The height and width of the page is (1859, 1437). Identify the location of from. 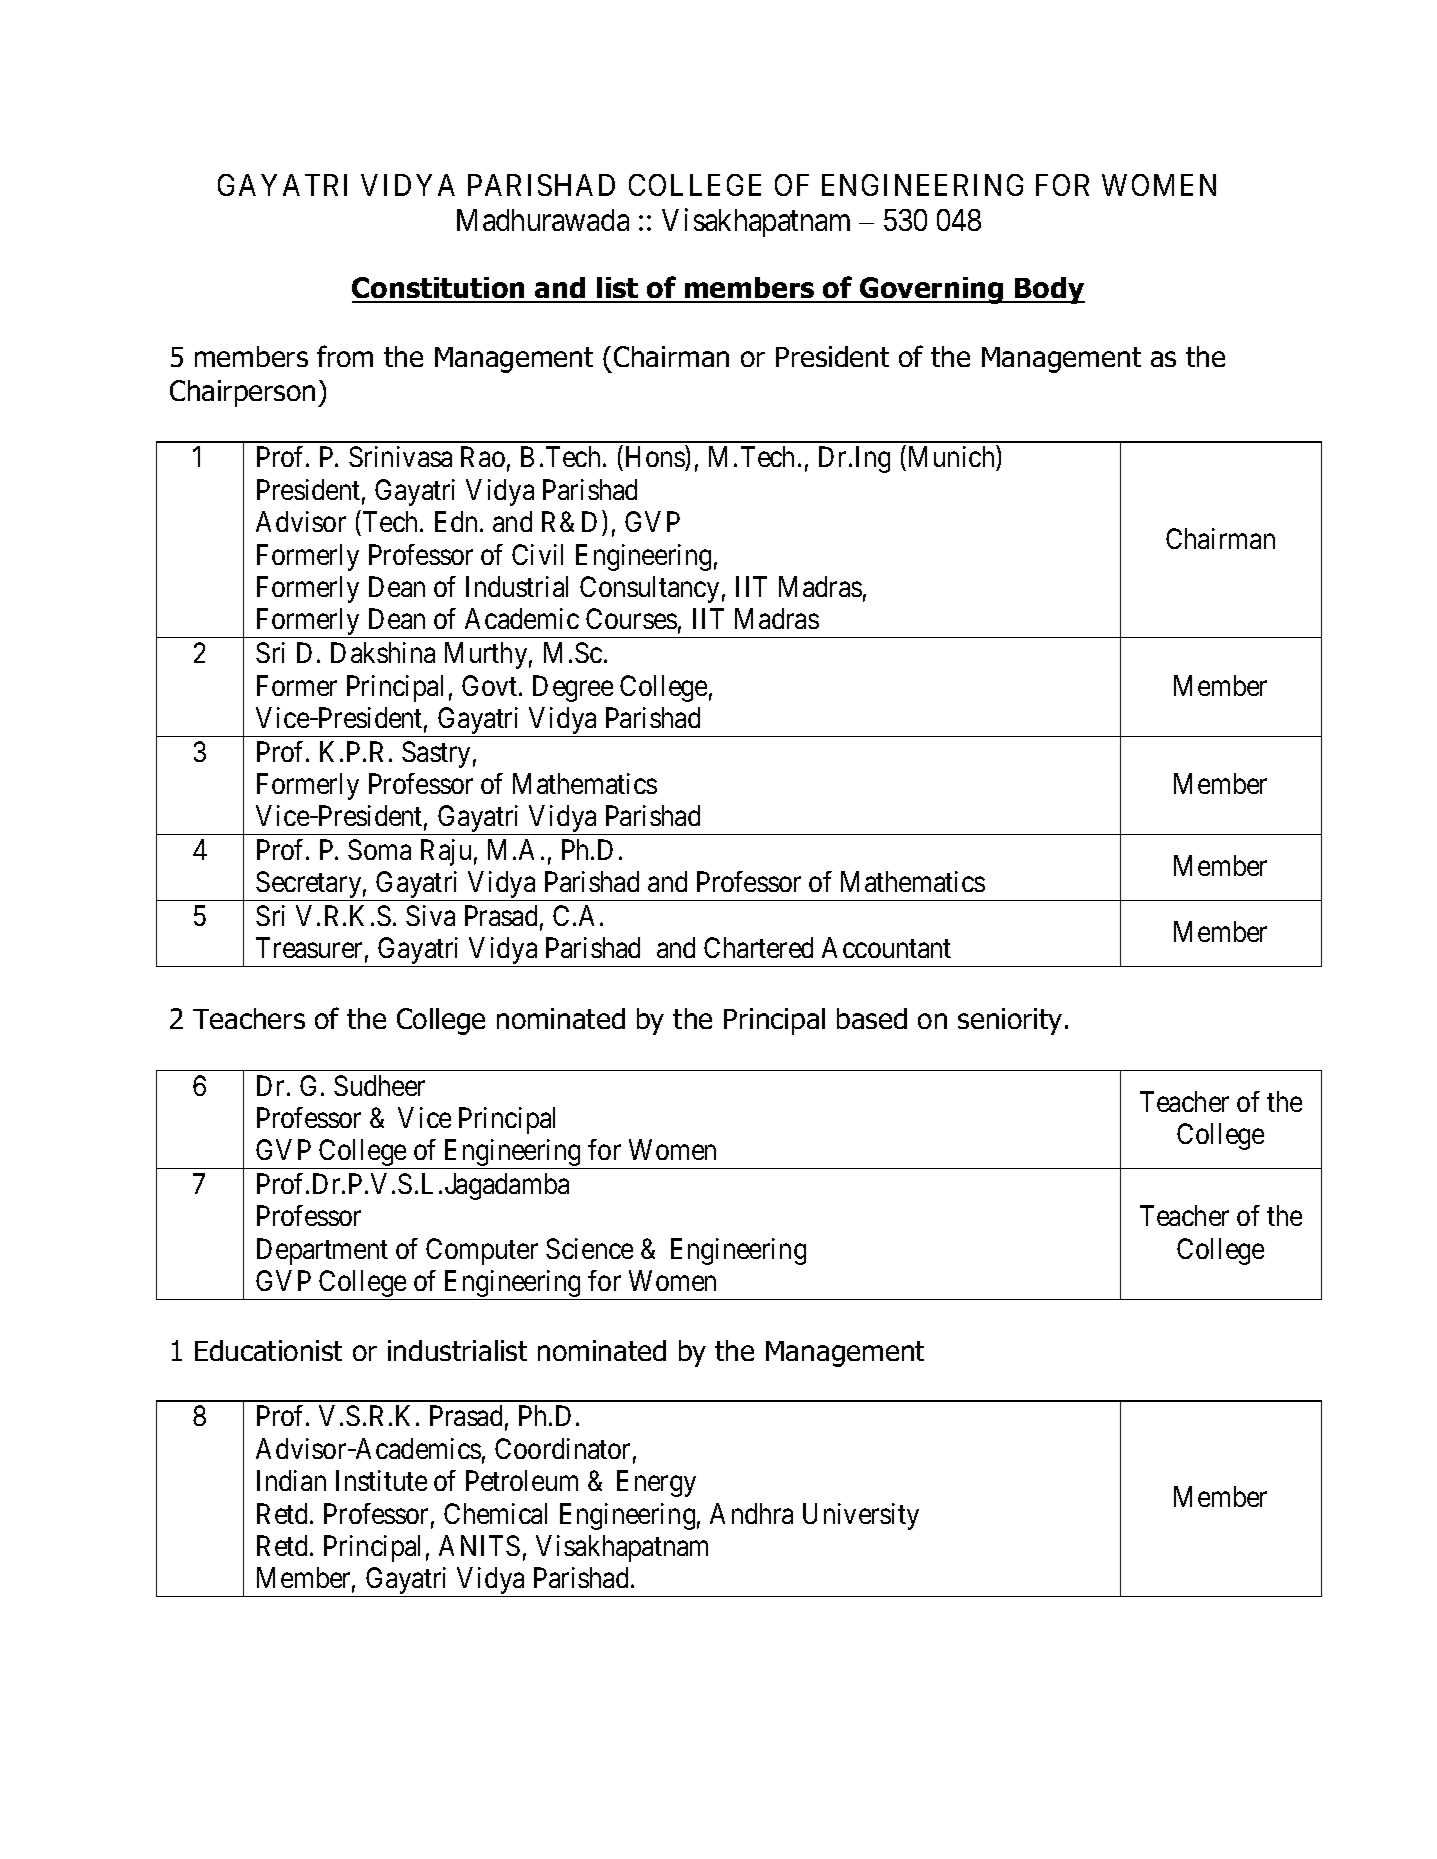
(345, 356).
